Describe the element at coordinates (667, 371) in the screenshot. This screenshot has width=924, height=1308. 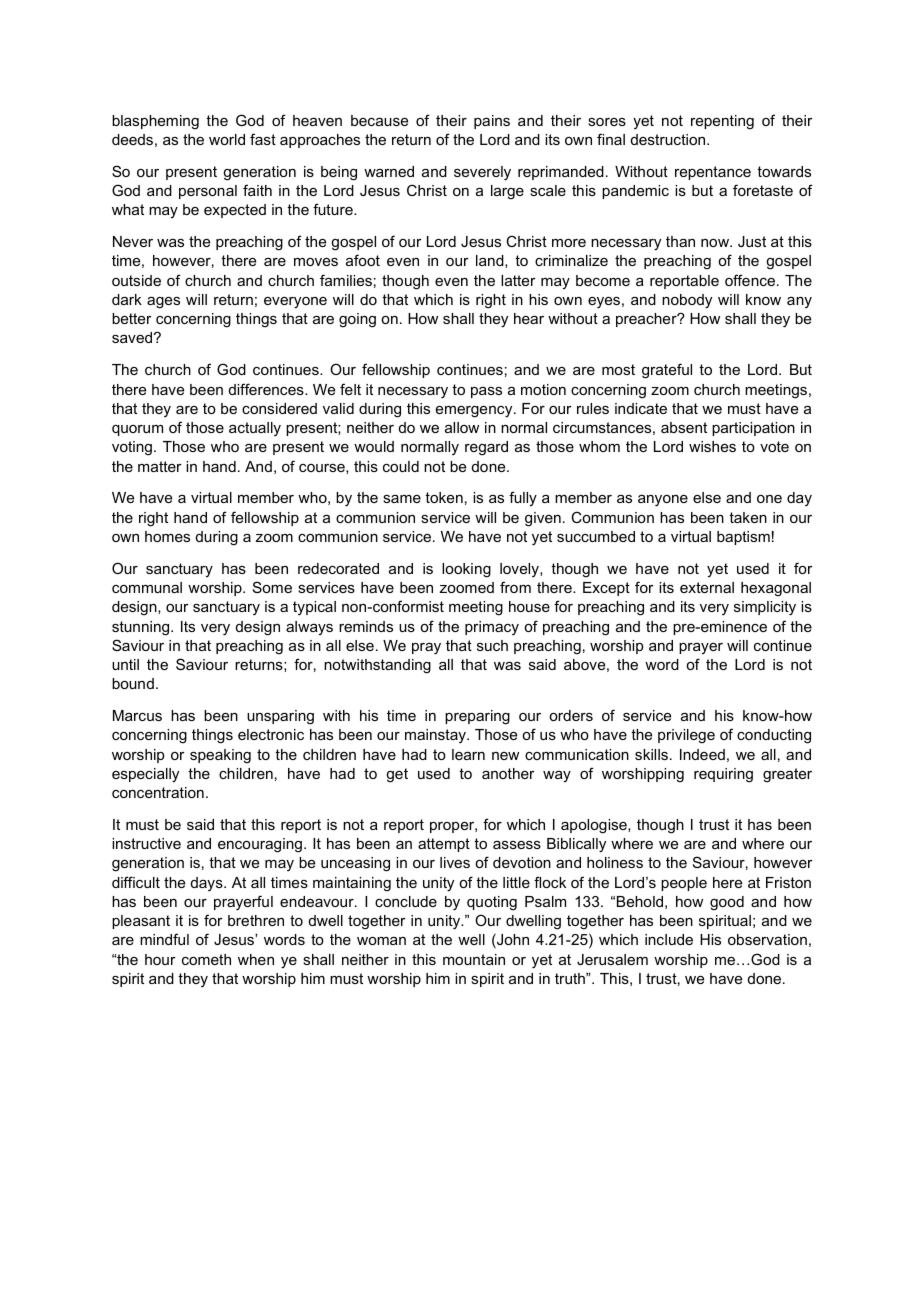
I see `grateful` at that location.
